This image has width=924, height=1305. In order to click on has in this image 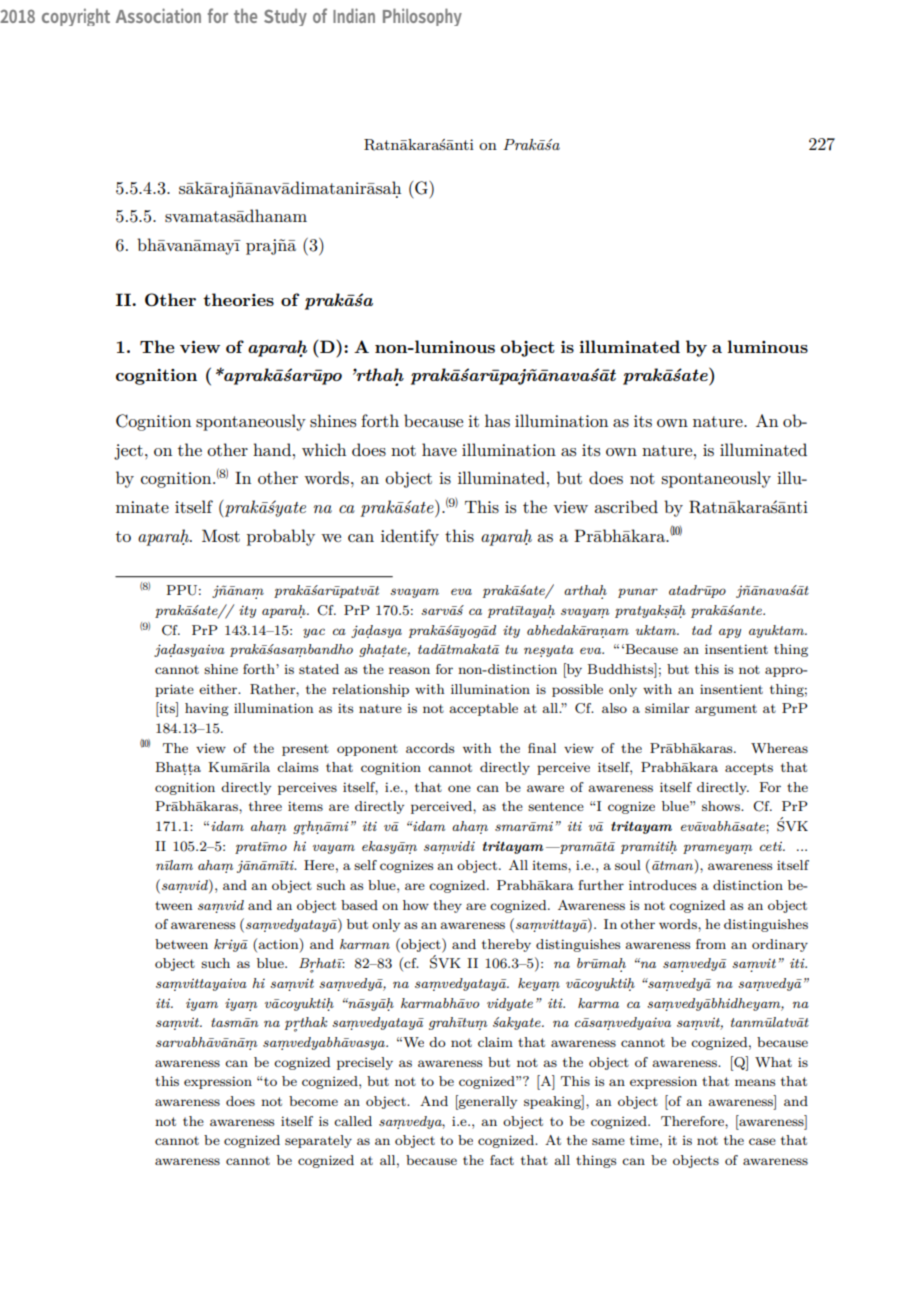, I will do `click(497, 420)`.
